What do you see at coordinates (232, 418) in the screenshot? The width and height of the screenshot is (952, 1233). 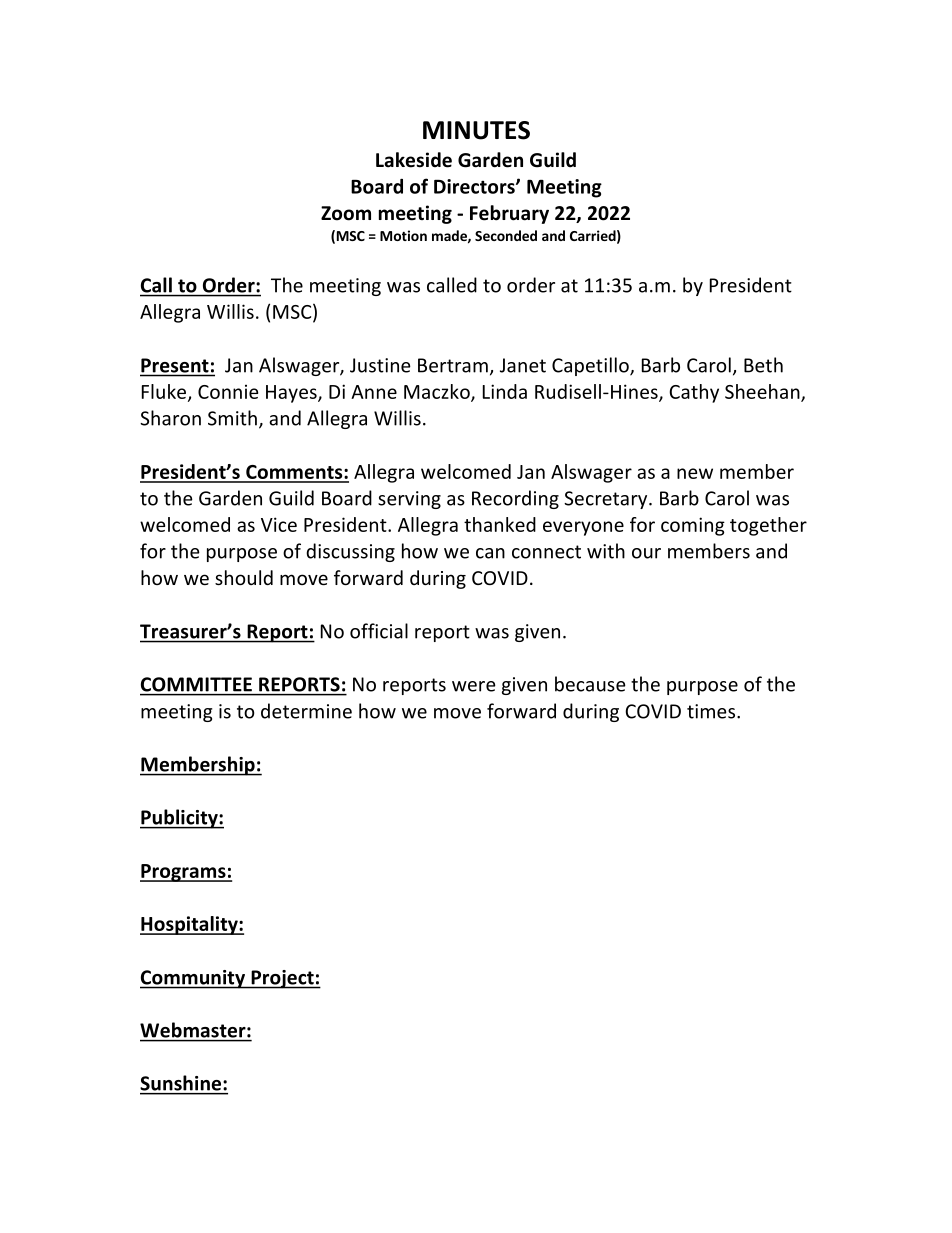 I see `Smith` at bounding box center [232, 418].
